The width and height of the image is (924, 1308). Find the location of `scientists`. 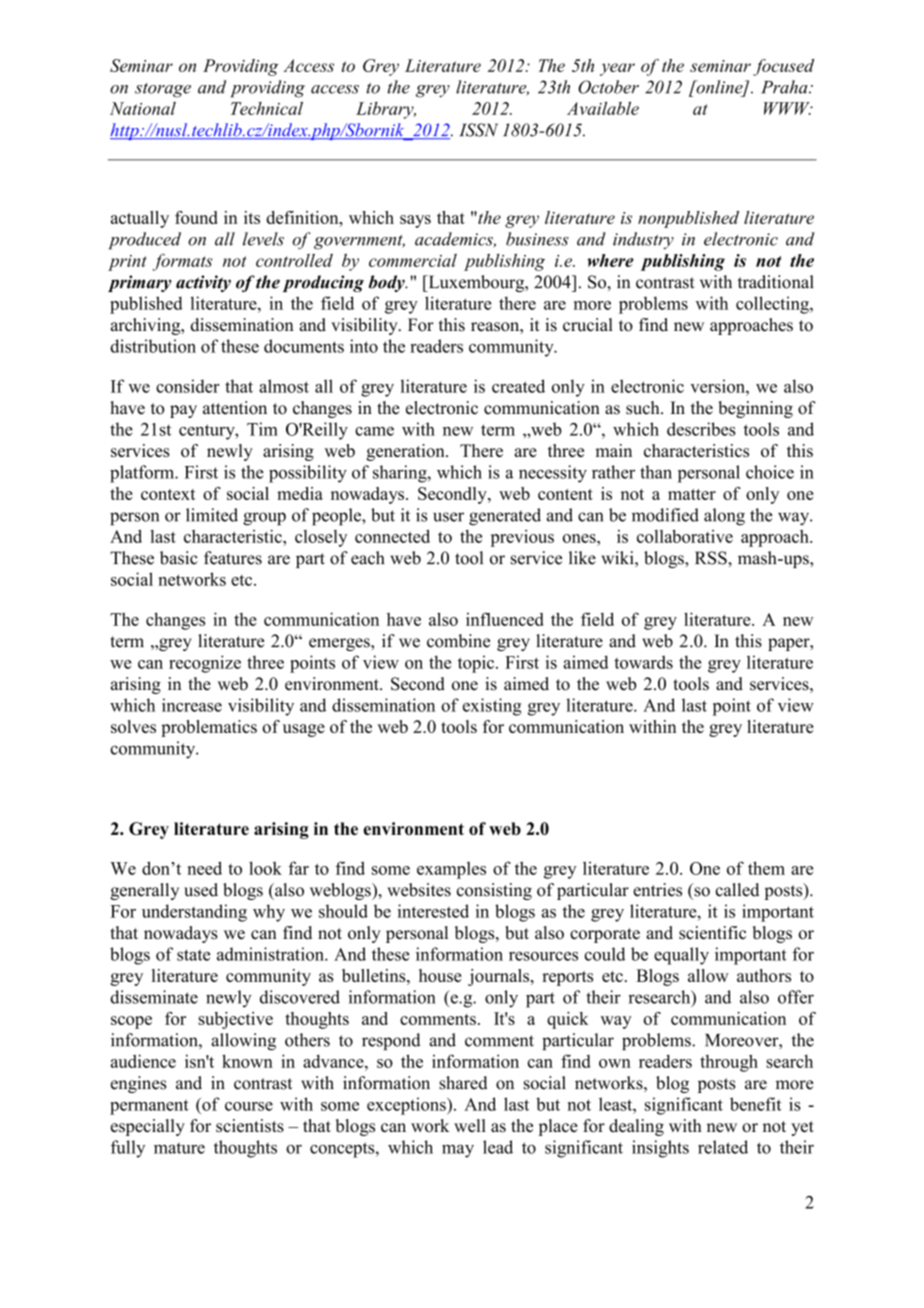

scientists is located at coordinates (250, 1126).
